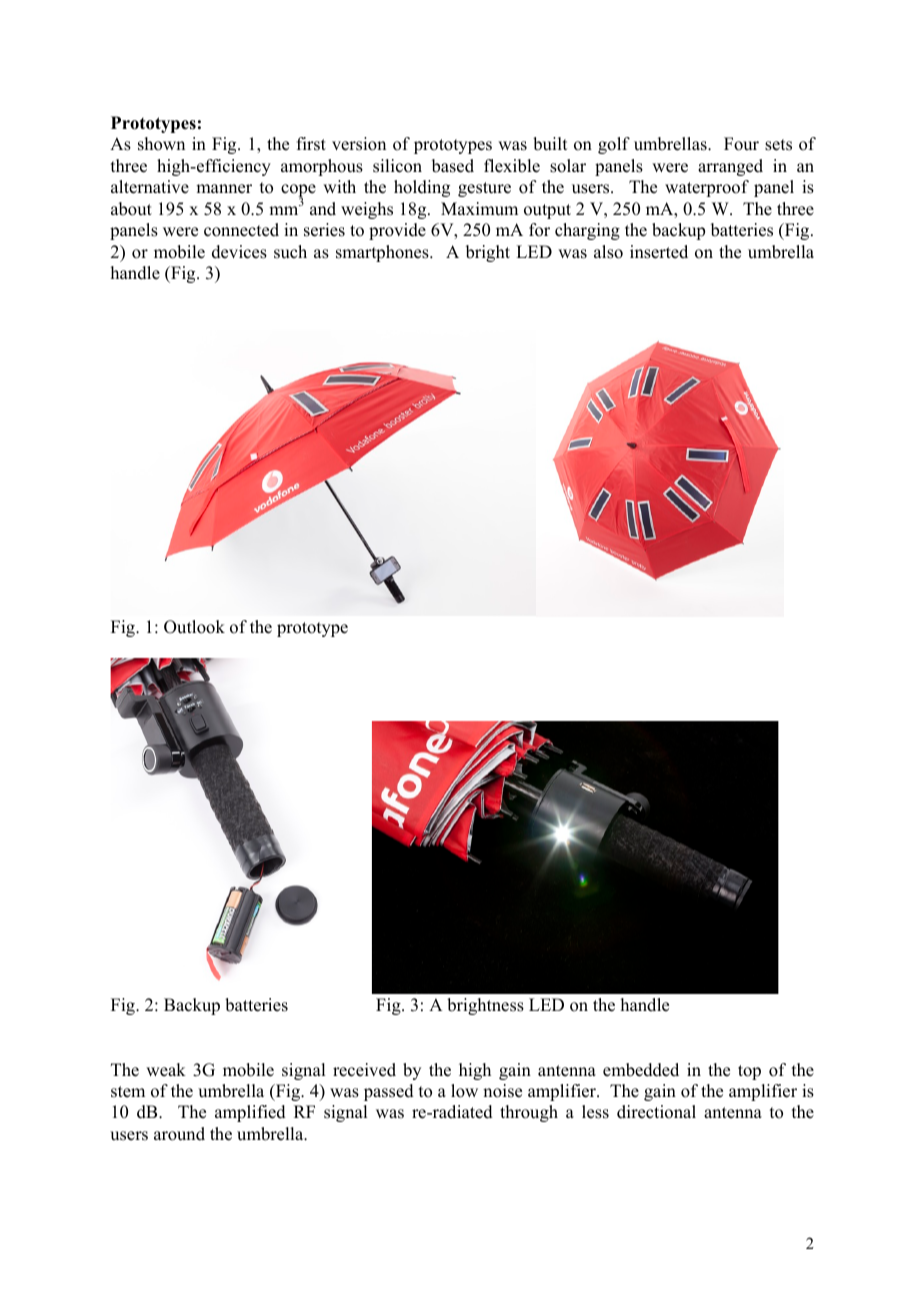 The width and height of the screenshot is (924, 1308). What do you see at coordinates (464, 1091) in the screenshot?
I see `low` at bounding box center [464, 1091].
